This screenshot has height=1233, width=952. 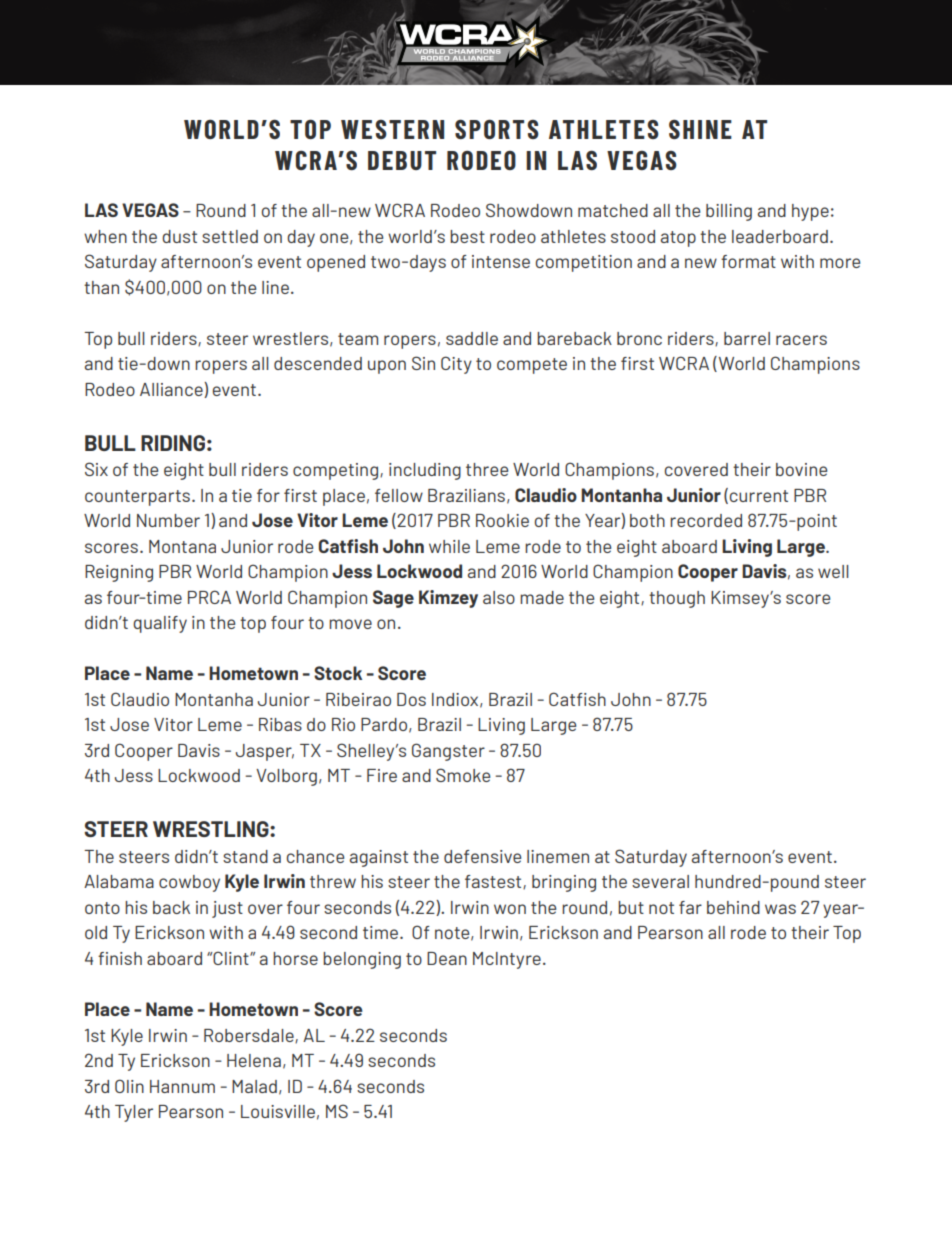 I want to click on qualify, so click(x=160, y=624).
